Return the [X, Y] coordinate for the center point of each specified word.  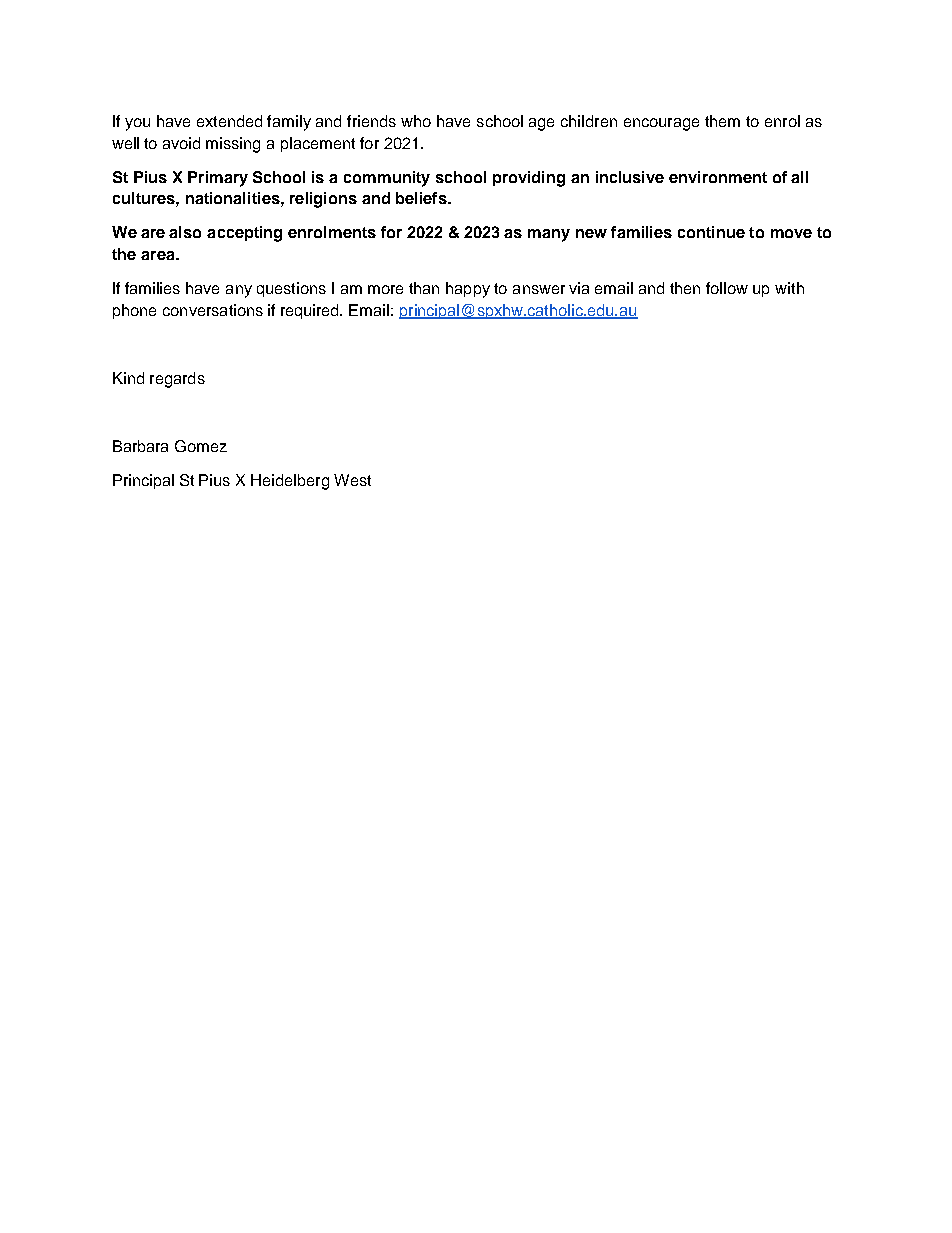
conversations [213, 310]
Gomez [201, 446]
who [416, 121]
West [352, 480]
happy [468, 290]
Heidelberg [290, 482]
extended [229, 121]
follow [727, 288]
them [722, 121]
